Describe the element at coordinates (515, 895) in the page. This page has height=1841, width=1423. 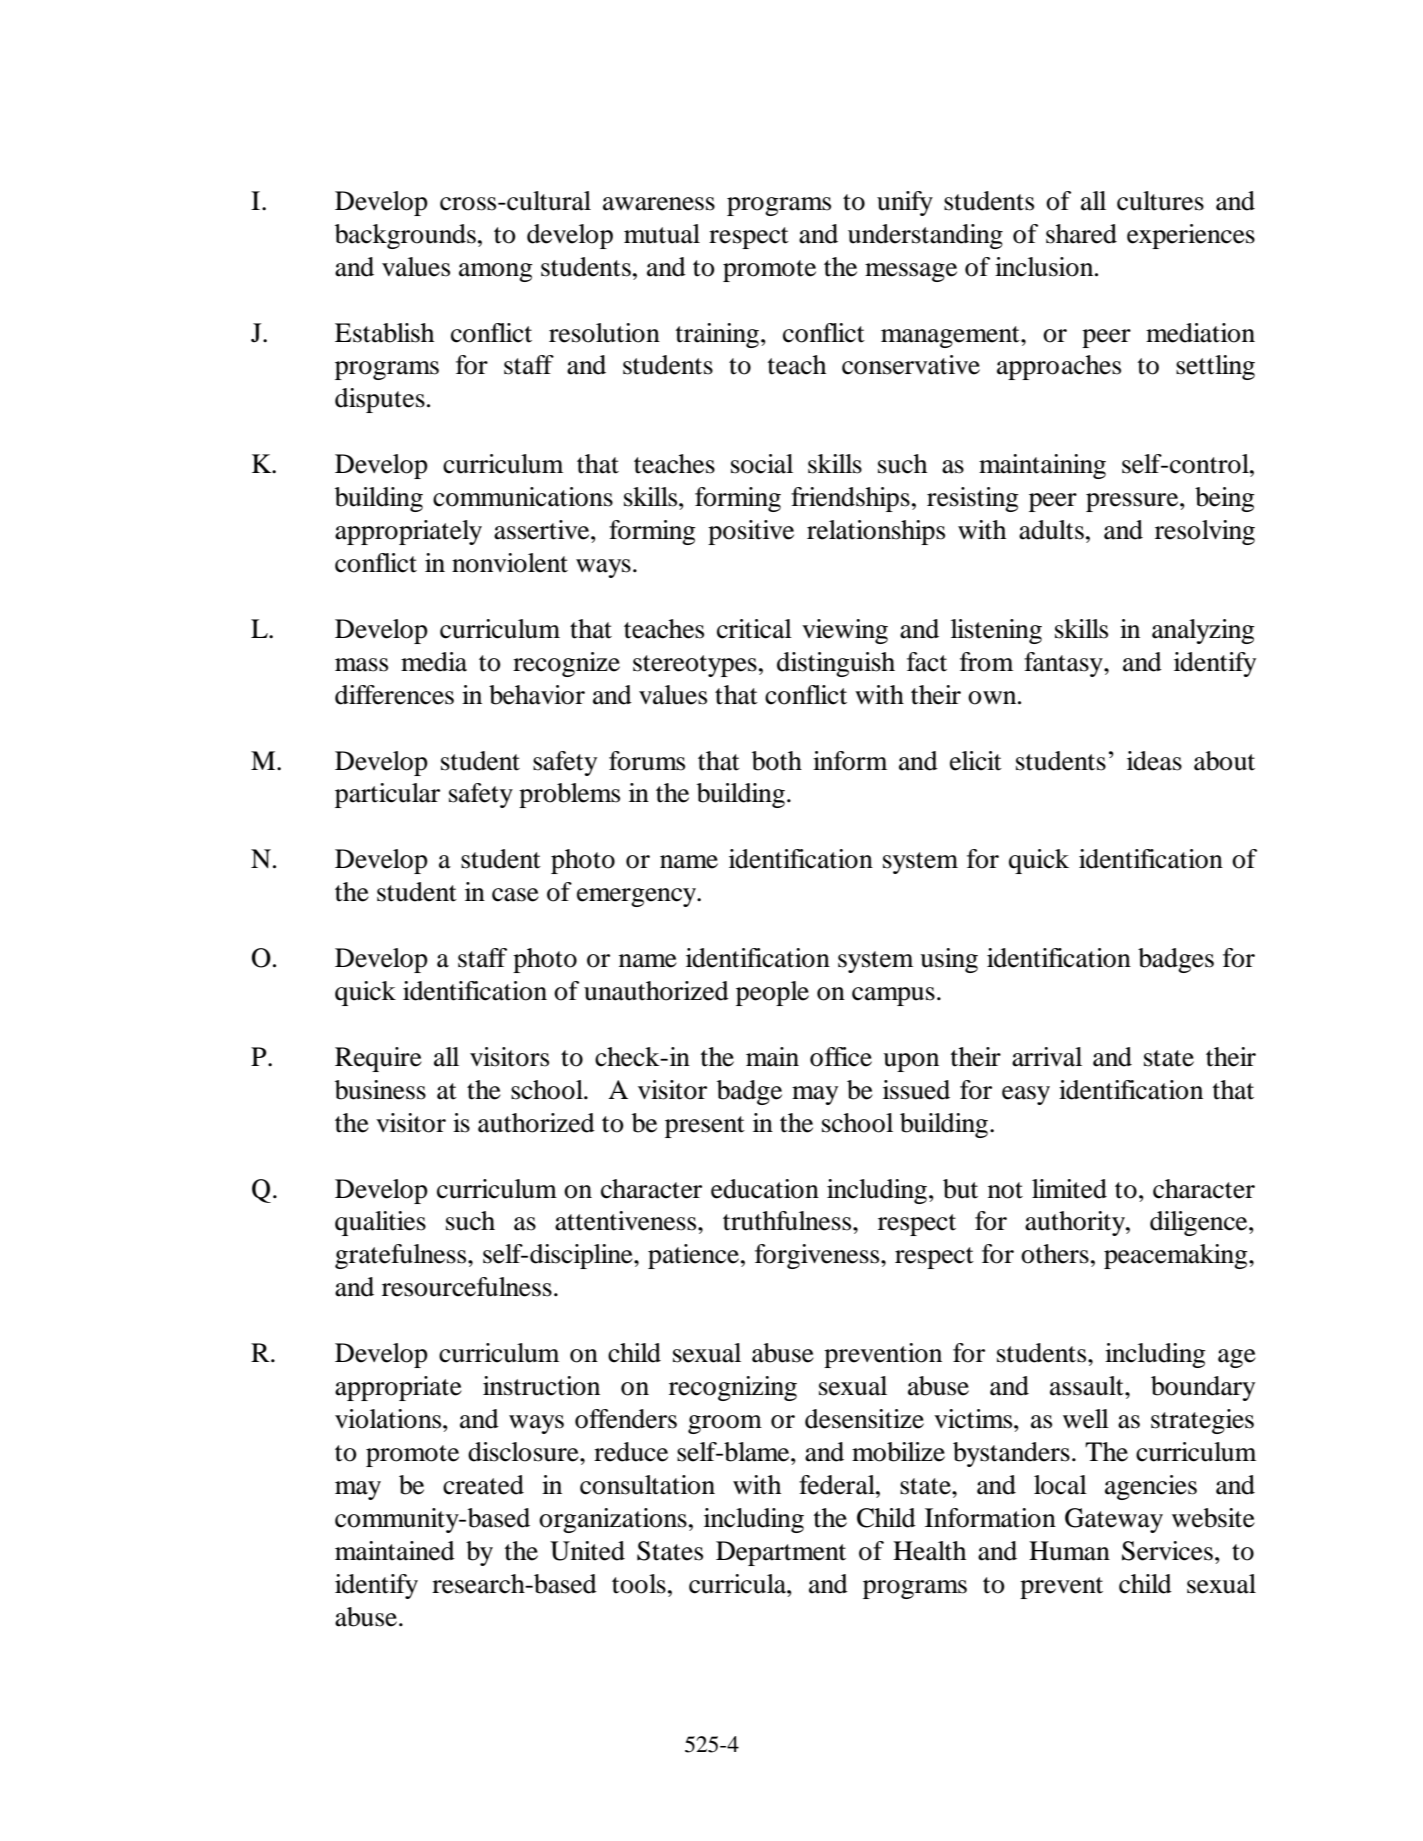
I see `case` at that location.
